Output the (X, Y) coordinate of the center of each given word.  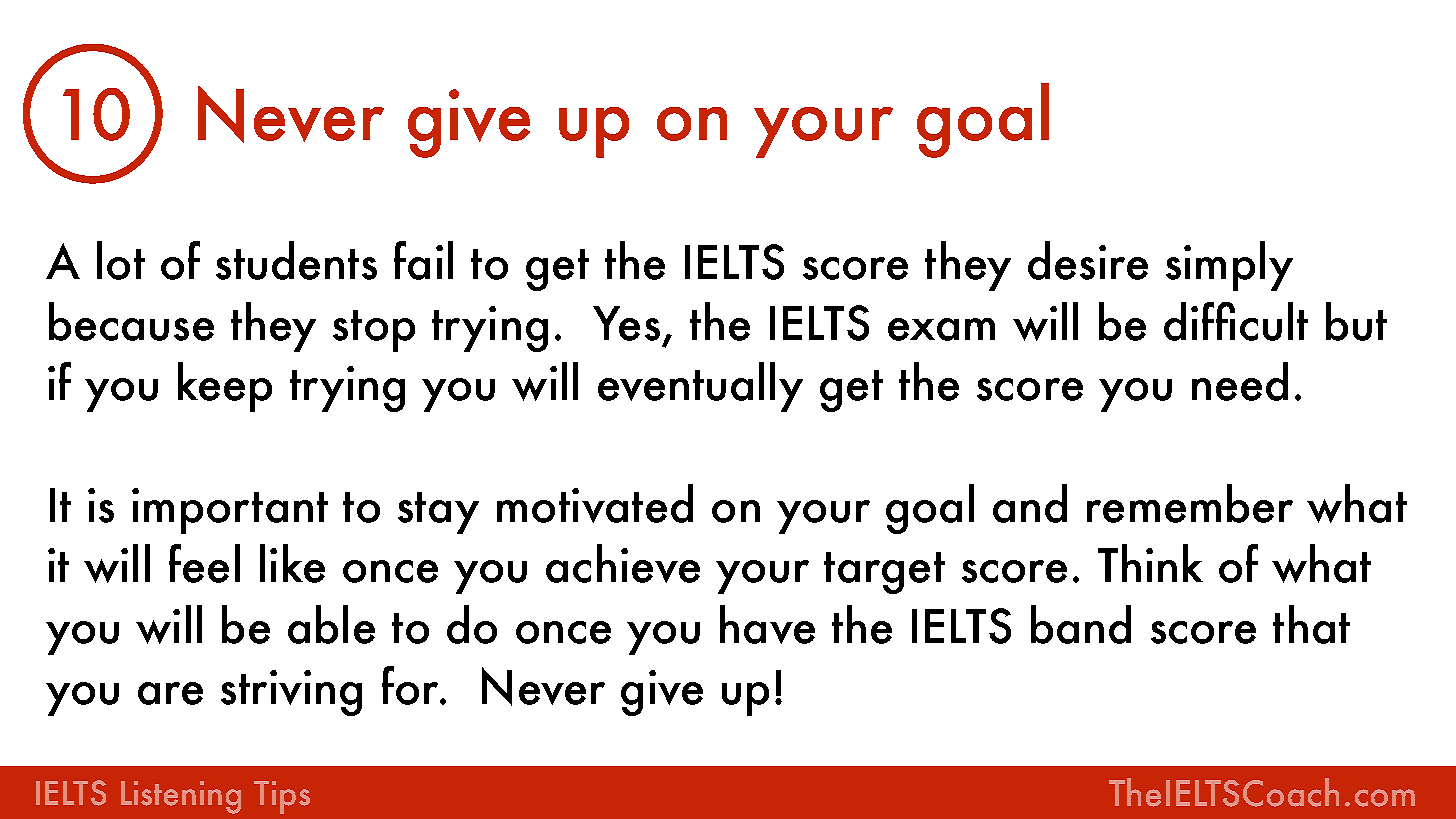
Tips (282, 797)
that (1311, 624)
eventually (700, 387)
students (296, 260)
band (1081, 624)
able (331, 624)
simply (1229, 266)
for (411, 685)
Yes (626, 323)
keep (225, 387)
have (767, 624)
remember (1190, 503)
